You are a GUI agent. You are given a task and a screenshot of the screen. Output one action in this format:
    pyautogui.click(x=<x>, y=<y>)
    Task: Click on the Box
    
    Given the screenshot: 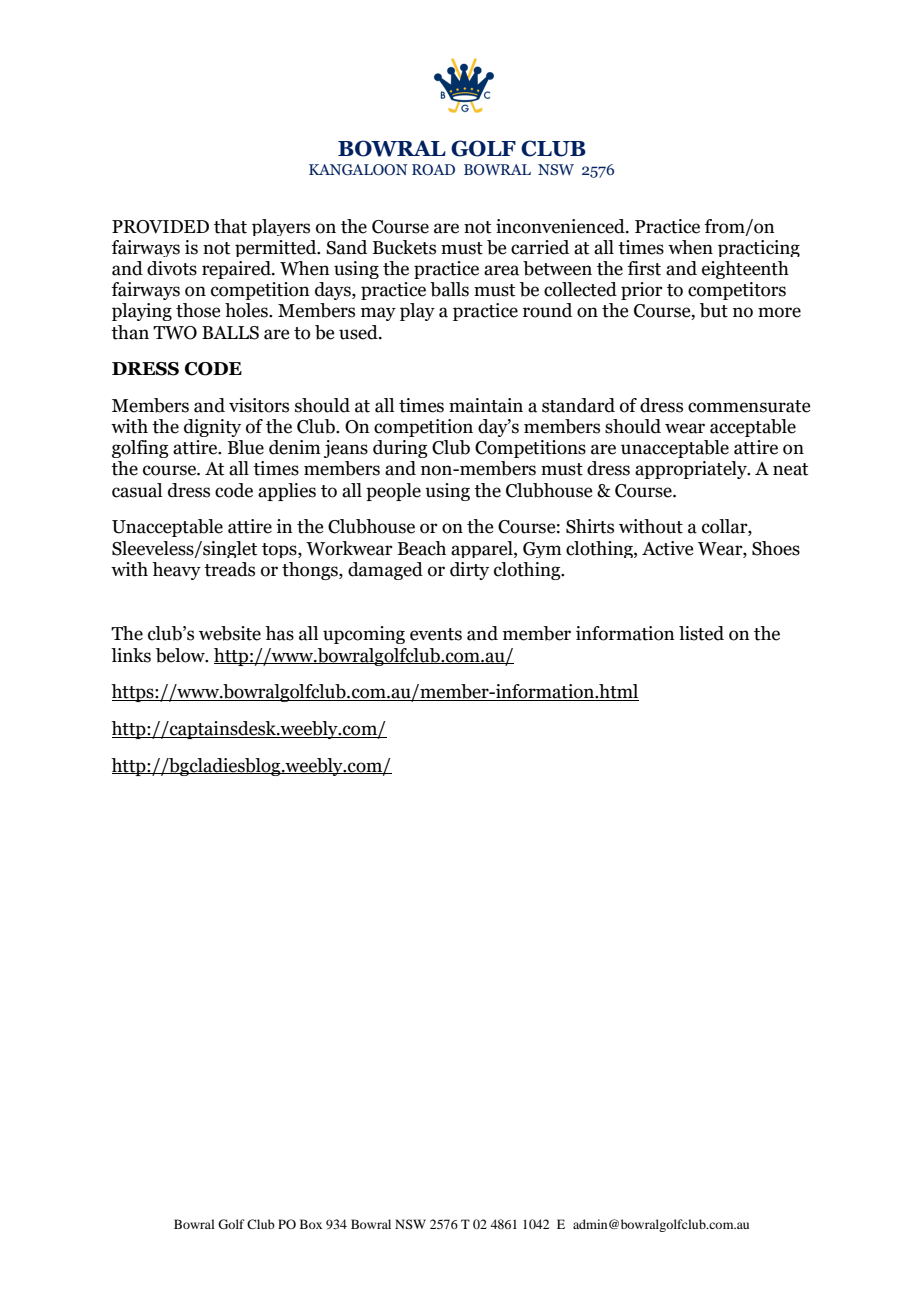 What is the action you would take?
    pyautogui.click(x=311, y=1224)
